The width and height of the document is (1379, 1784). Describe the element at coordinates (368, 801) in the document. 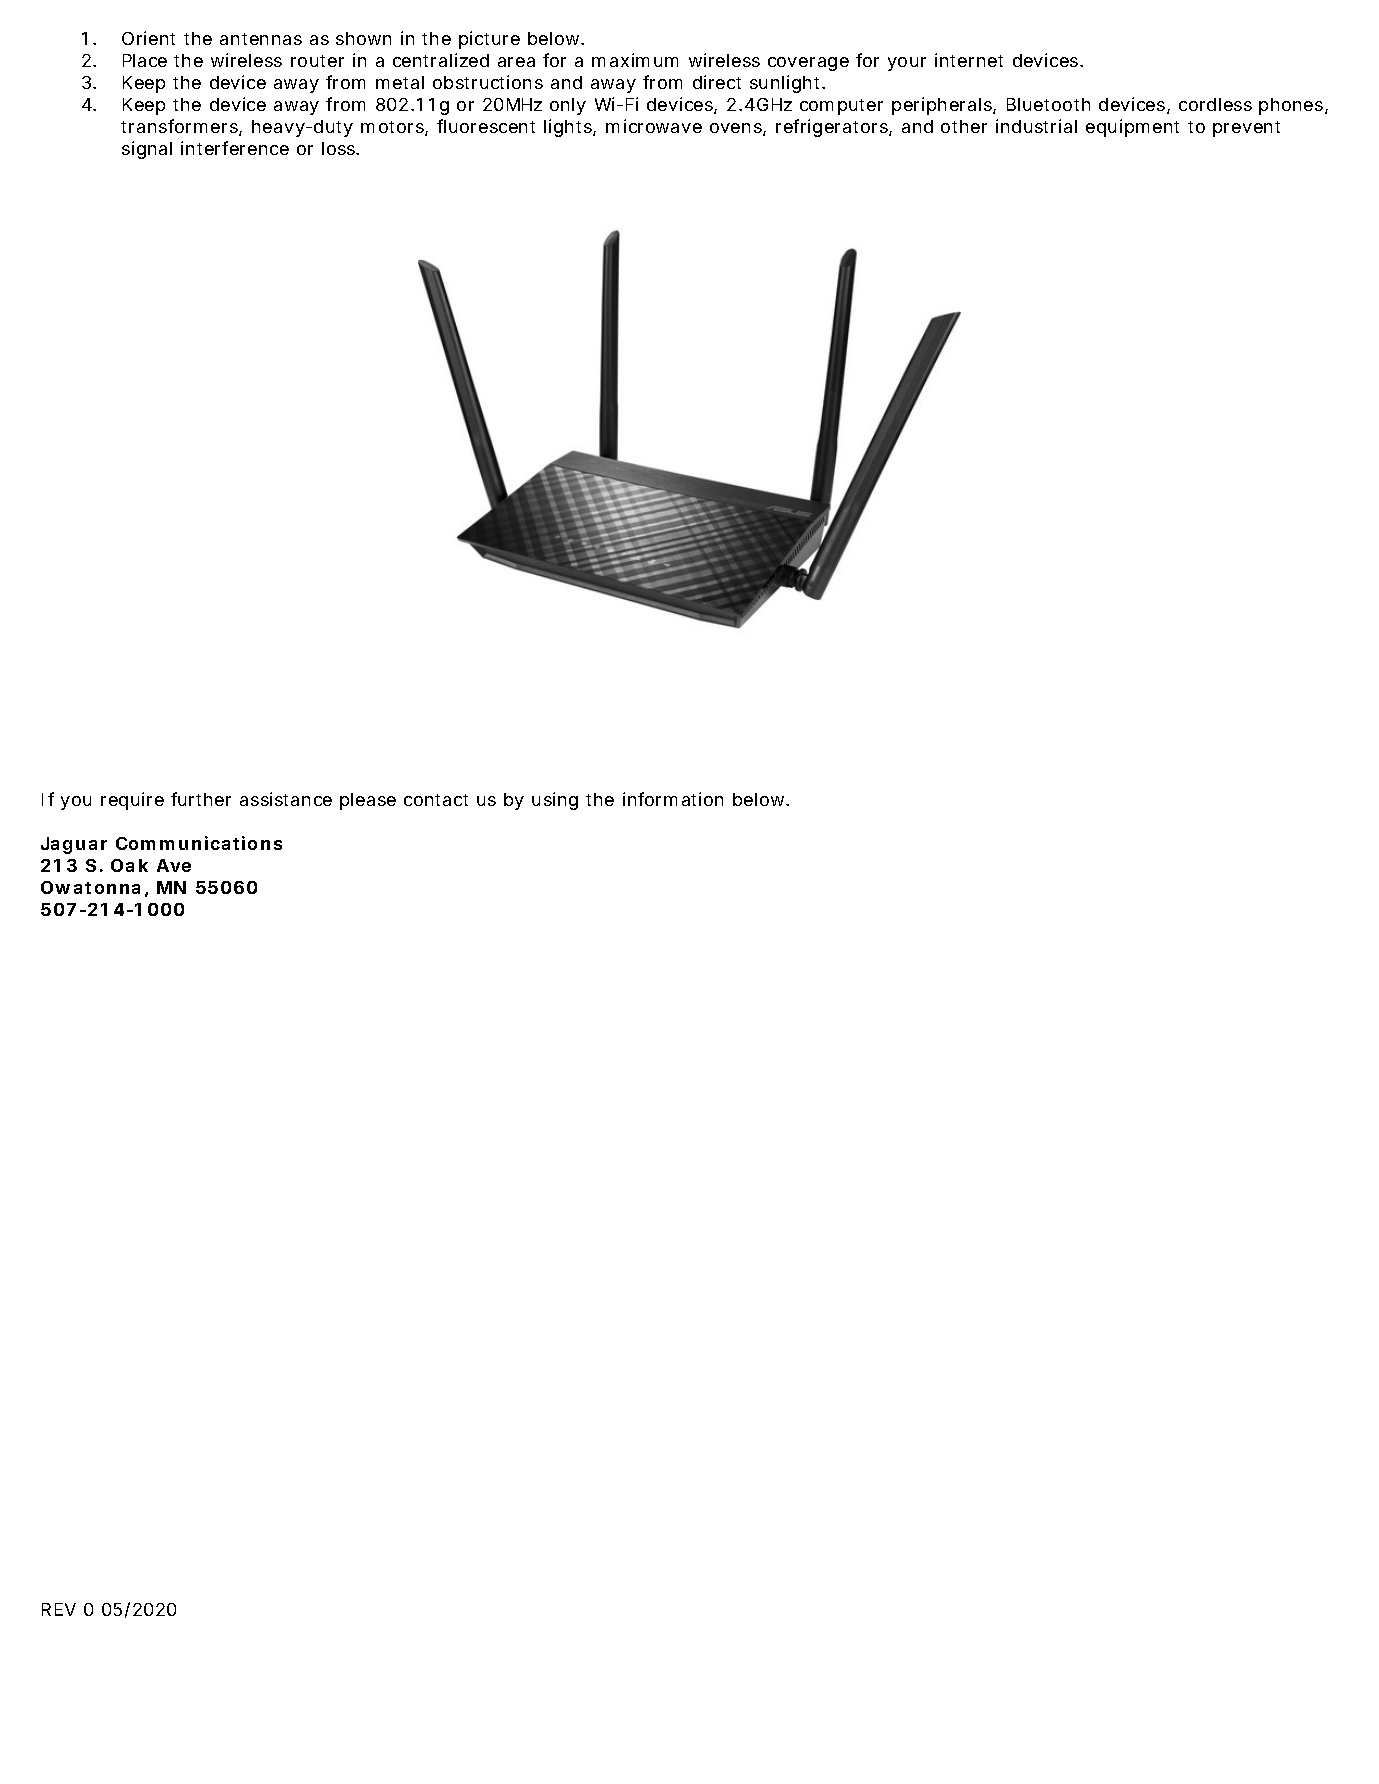

I see `please` at that location.
